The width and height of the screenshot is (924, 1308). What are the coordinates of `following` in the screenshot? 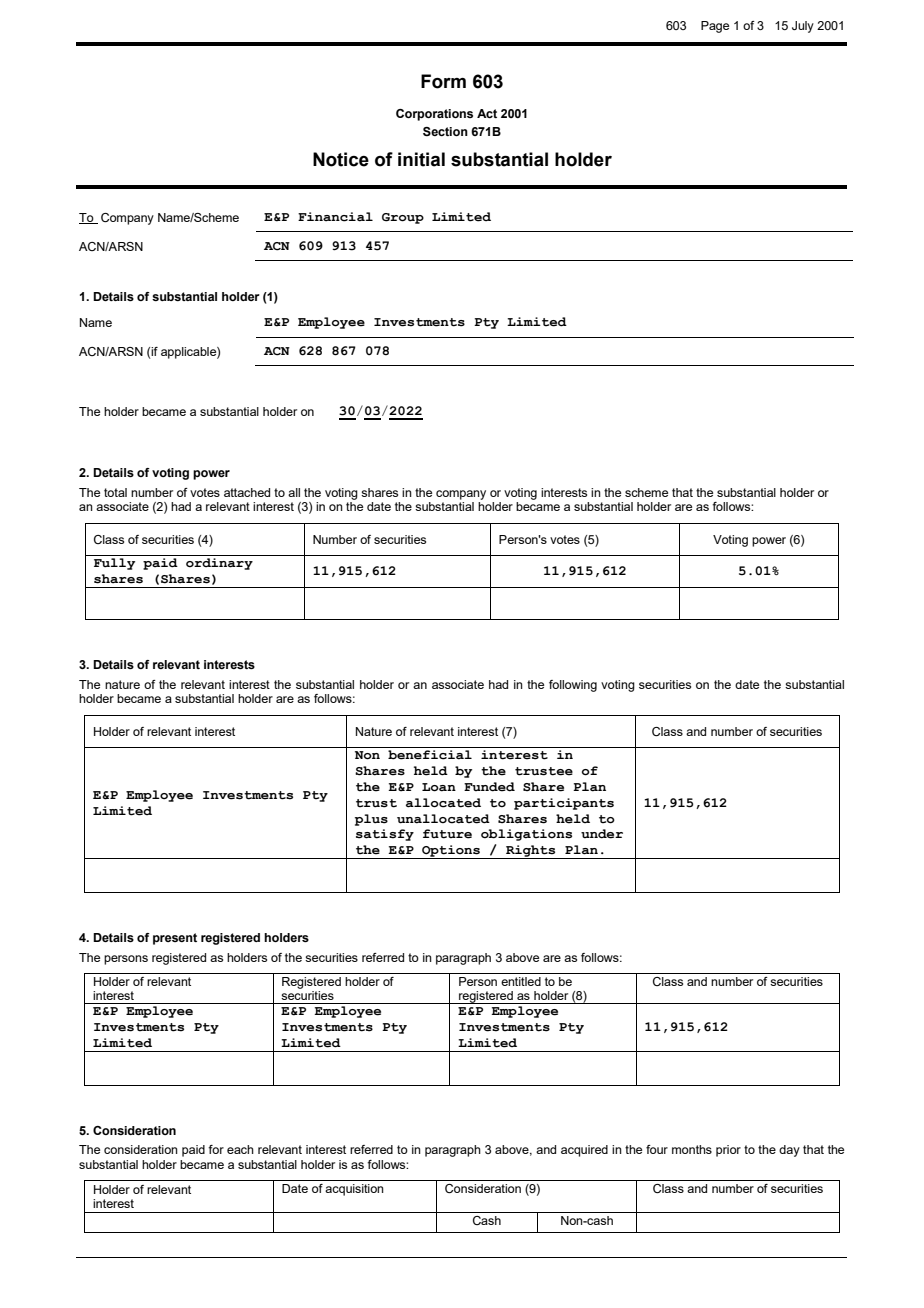 It's located at (573, 686).
